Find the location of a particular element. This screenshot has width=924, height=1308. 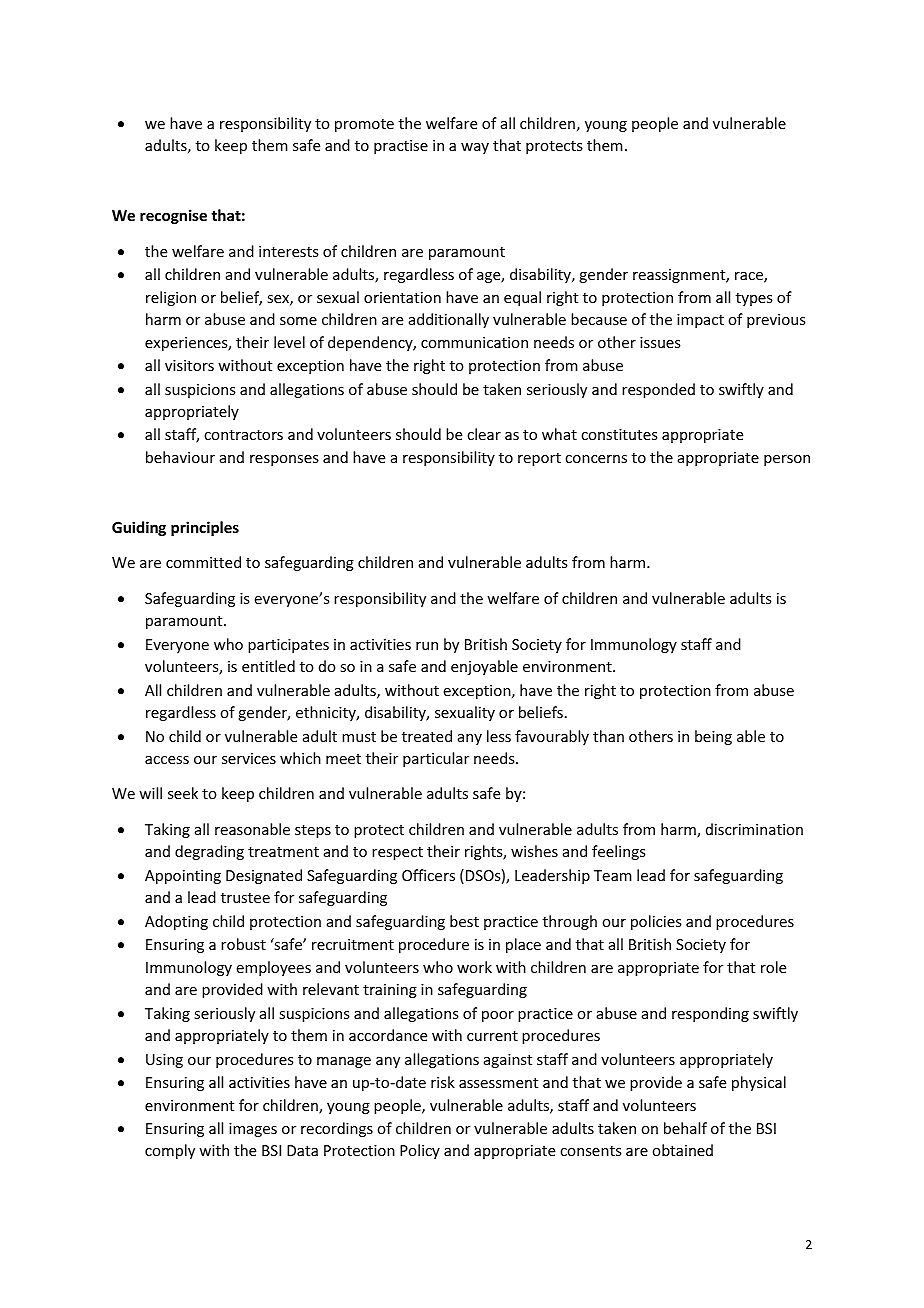

being is located at coordinates (713, 737).
